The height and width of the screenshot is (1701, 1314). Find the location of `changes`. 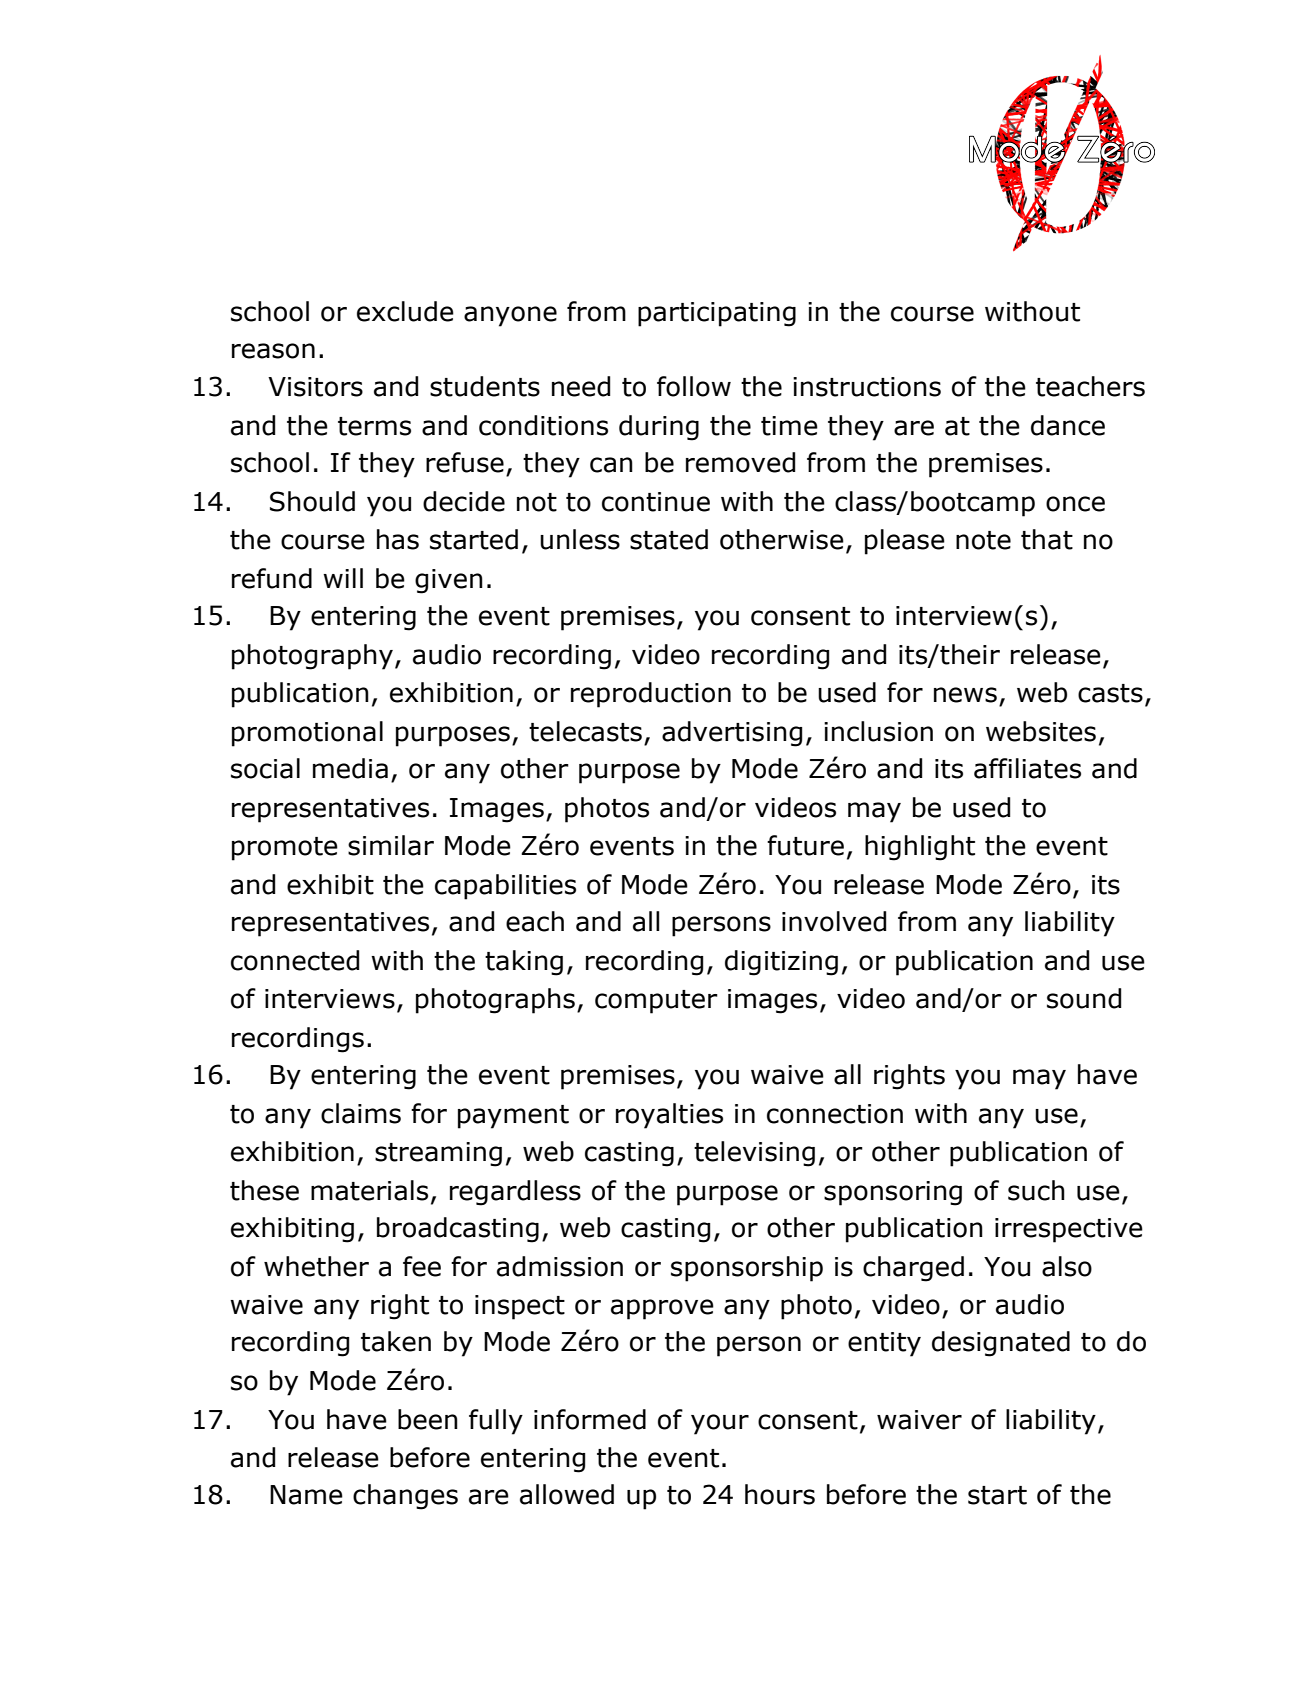

changes is located at coordinates (405, 1497).
